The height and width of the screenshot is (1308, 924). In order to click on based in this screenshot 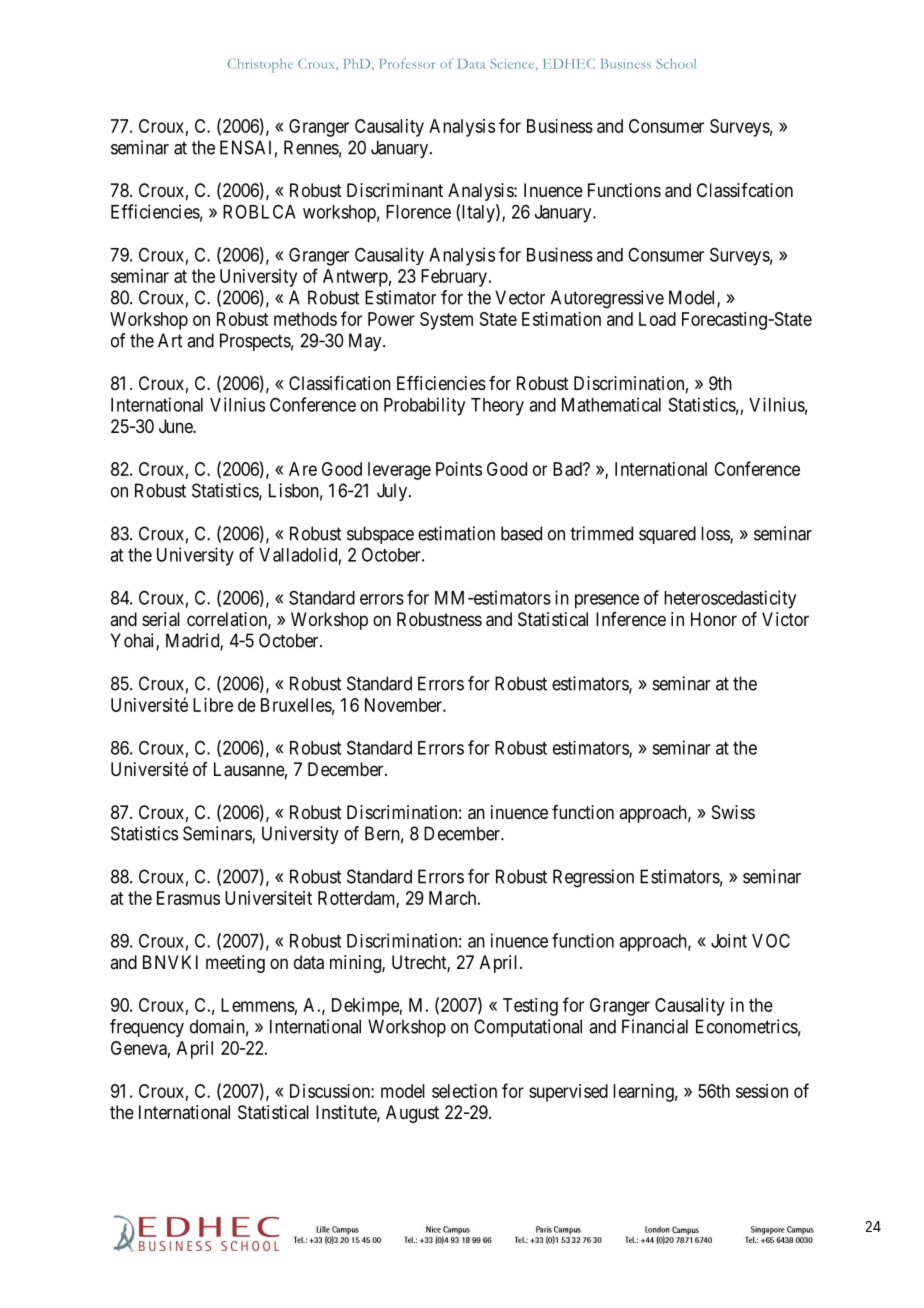, I will do `click(521, 533)`.
